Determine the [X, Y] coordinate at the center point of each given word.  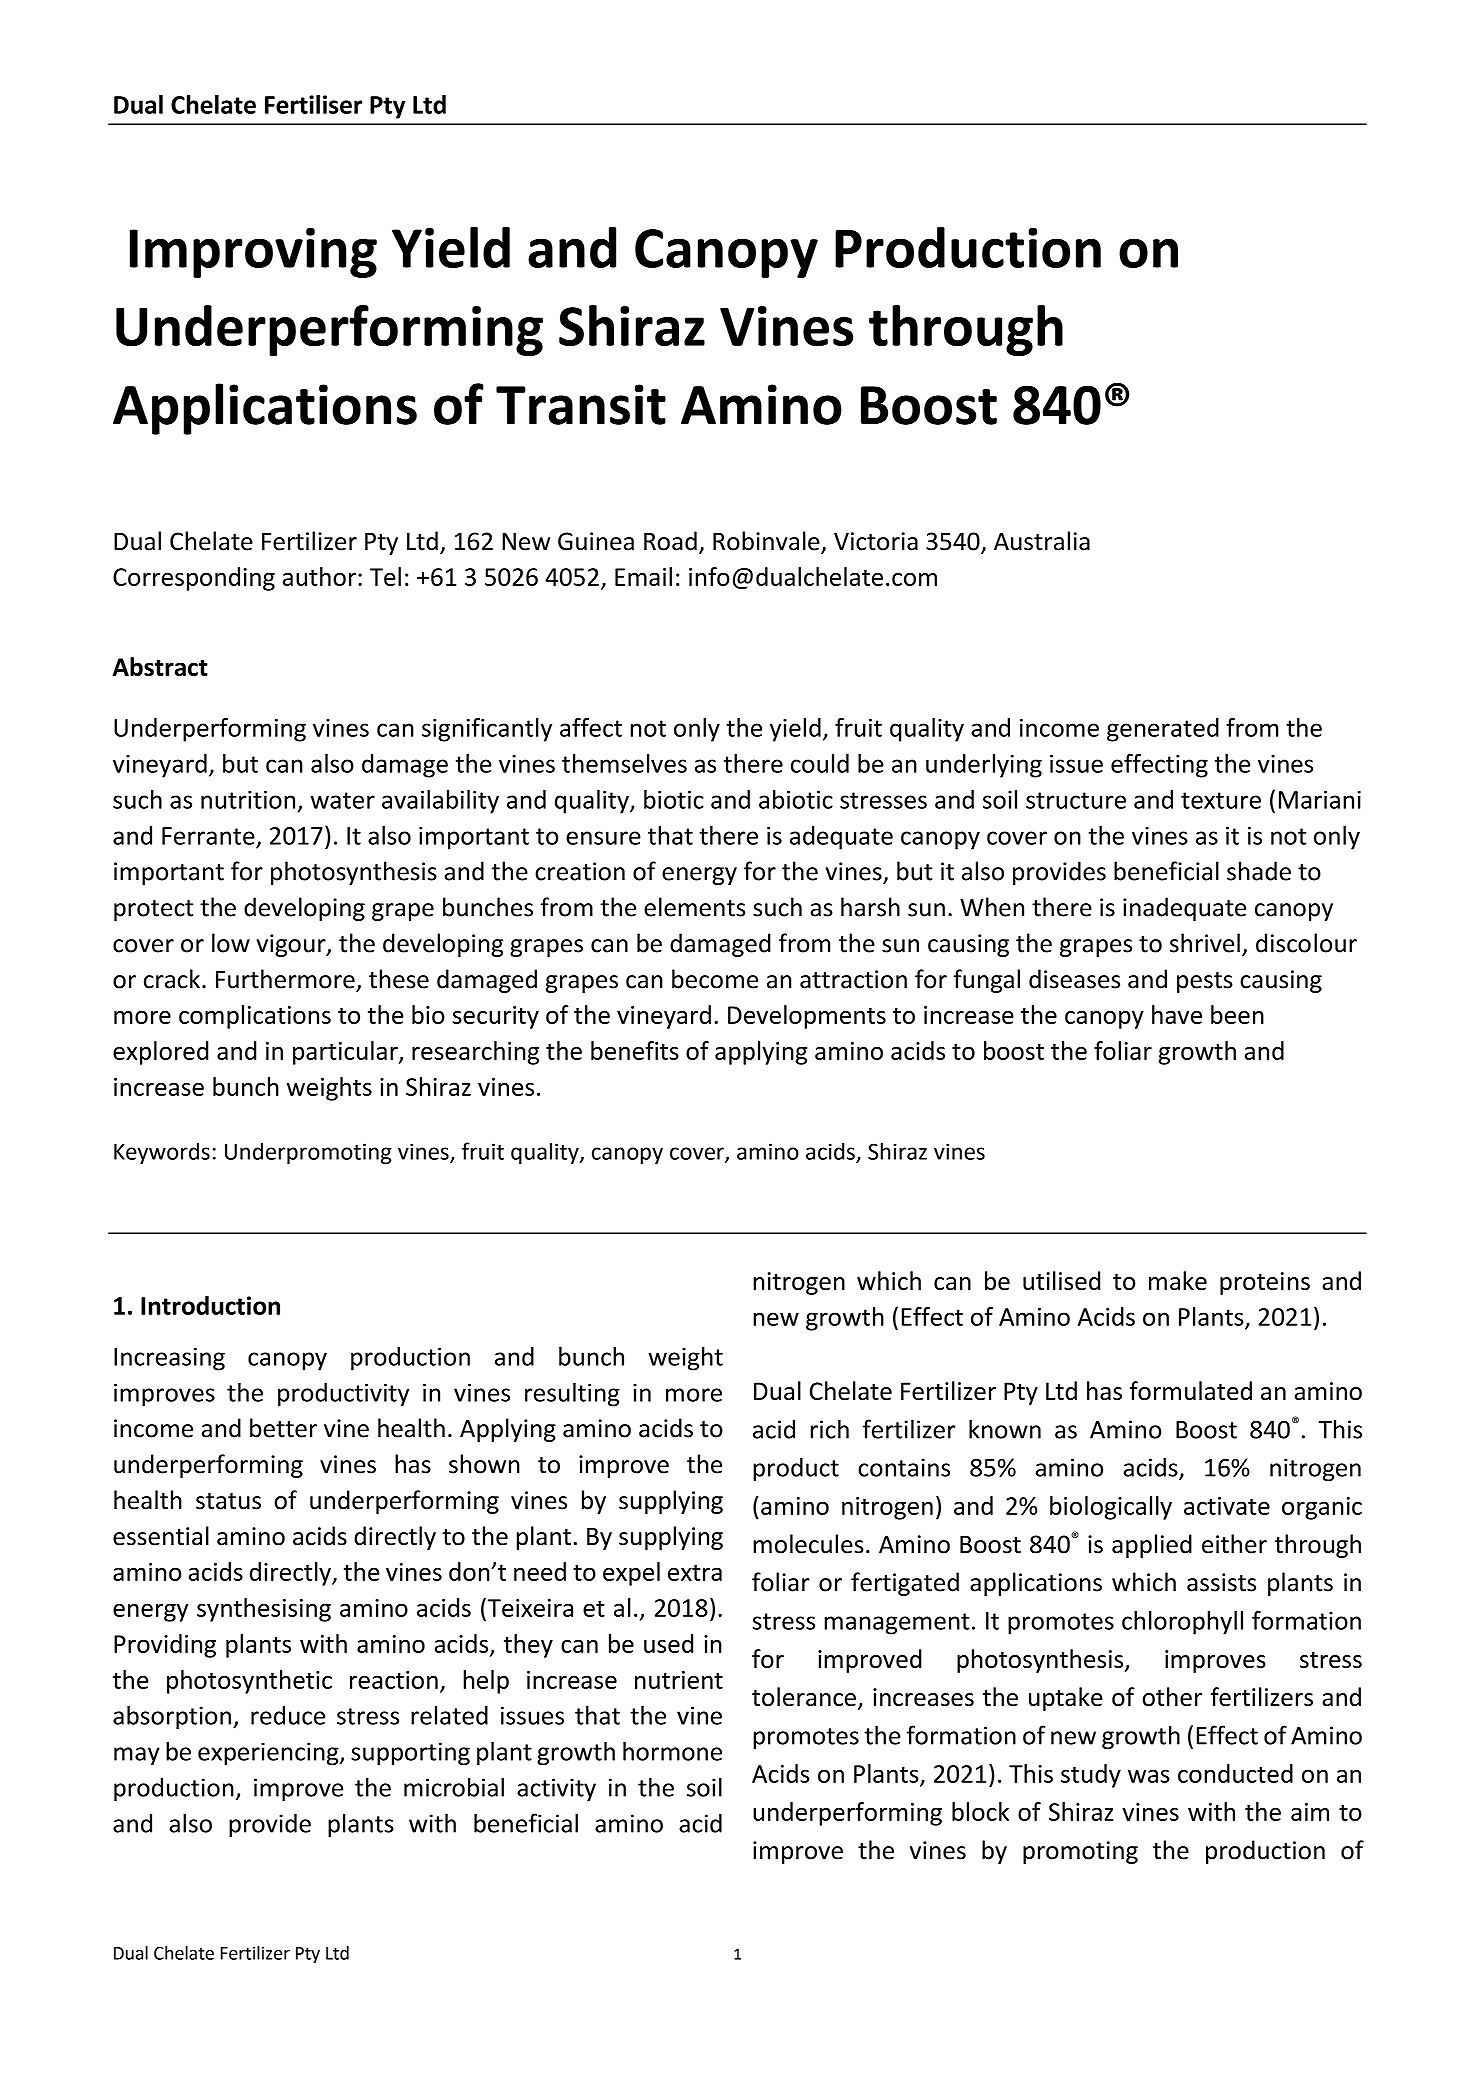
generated [1163, 730]
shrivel [1205, 943]
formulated [1191, 1391]
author [321, 576]
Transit [581, 404]
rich [830, 1429]
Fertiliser [313, 104]
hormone [672, 1751]
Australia [1042, 541]
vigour [292, 945]
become [715, 979]
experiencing [269, 1754]
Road [670, 541]
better [283, 1428]
